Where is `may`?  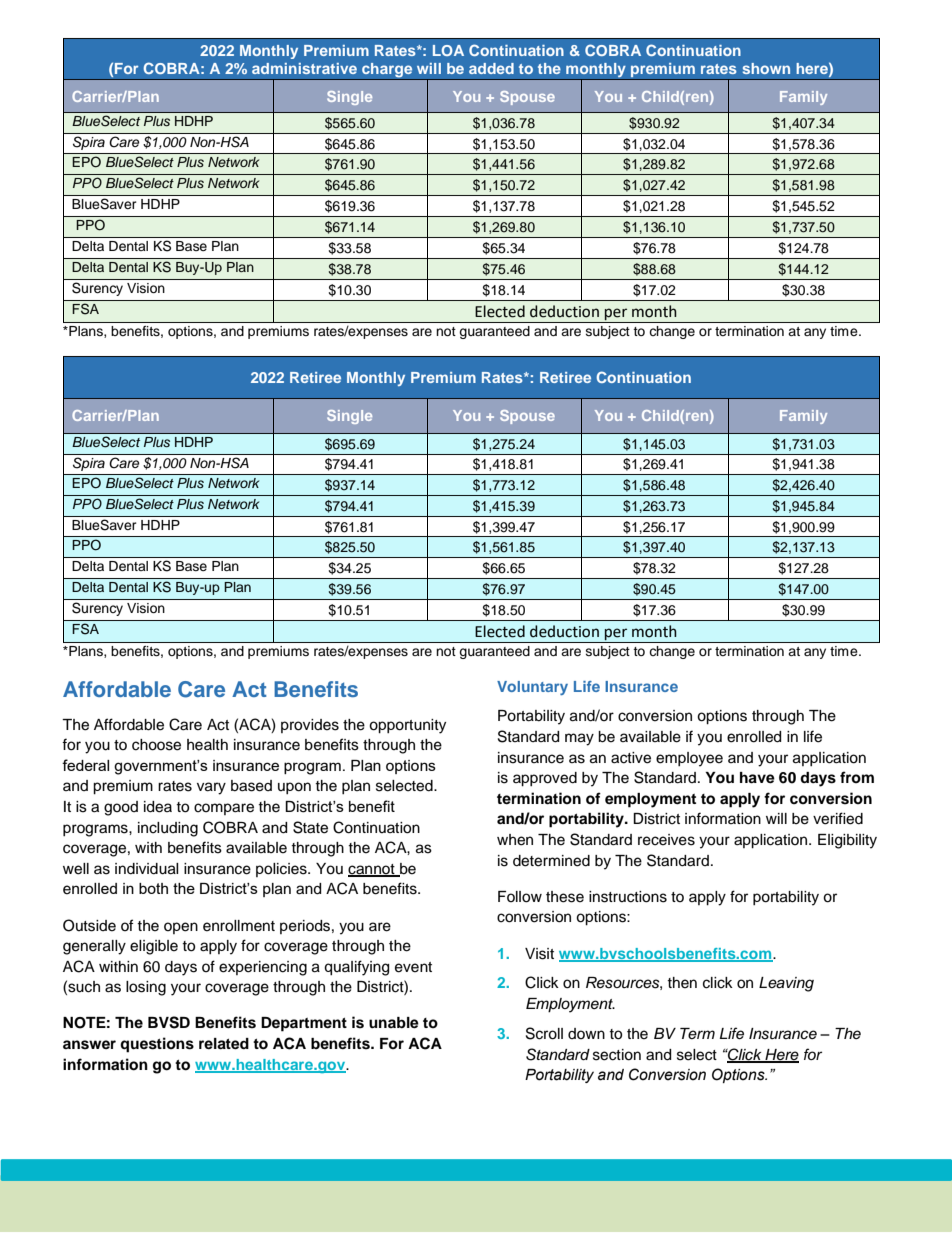 may is located at coordinates (579, 739).
